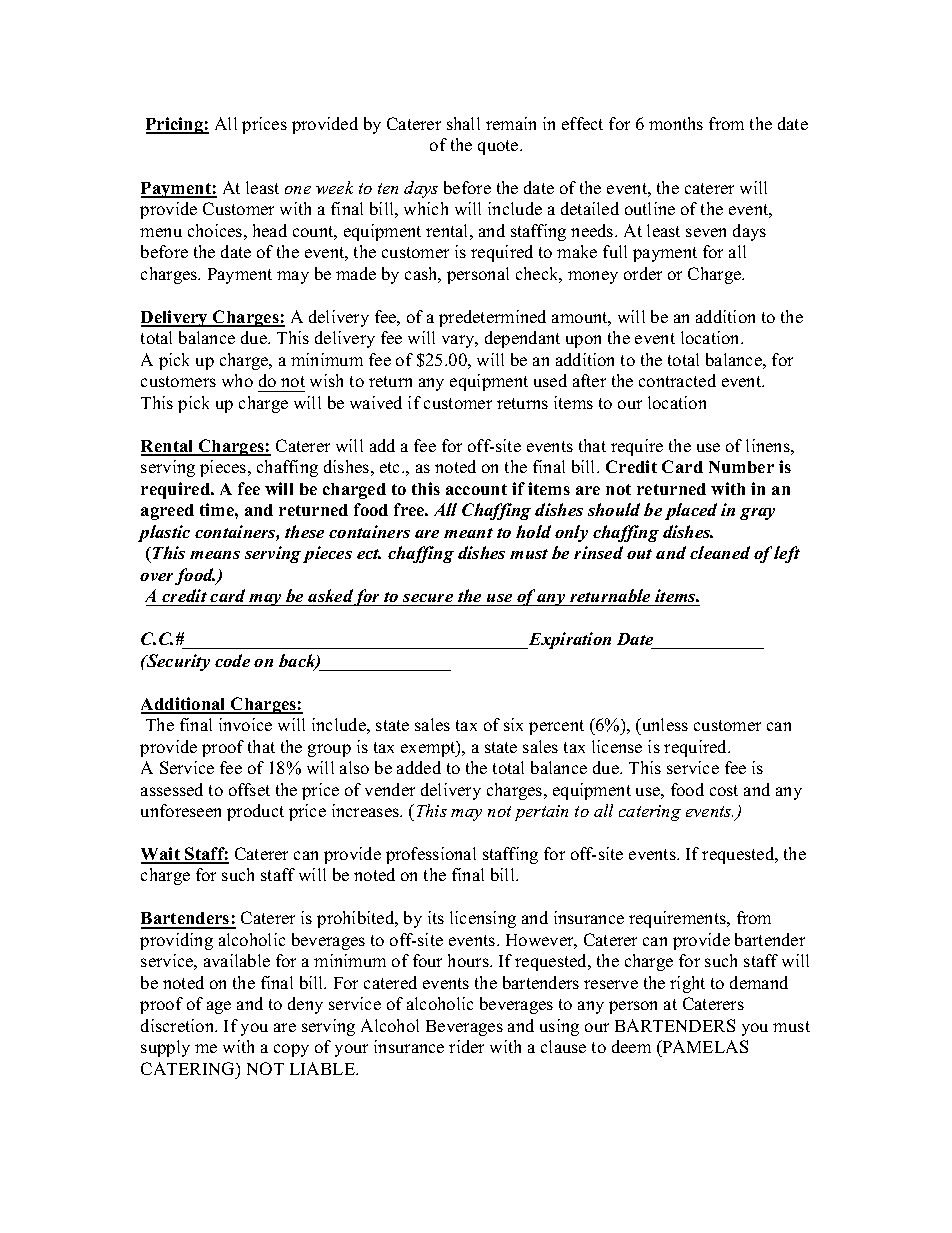 The image size is (952, 1233). What do you see at coordinates (270, 230) in the image?
I see `head` at bounding box center [270, 230].
